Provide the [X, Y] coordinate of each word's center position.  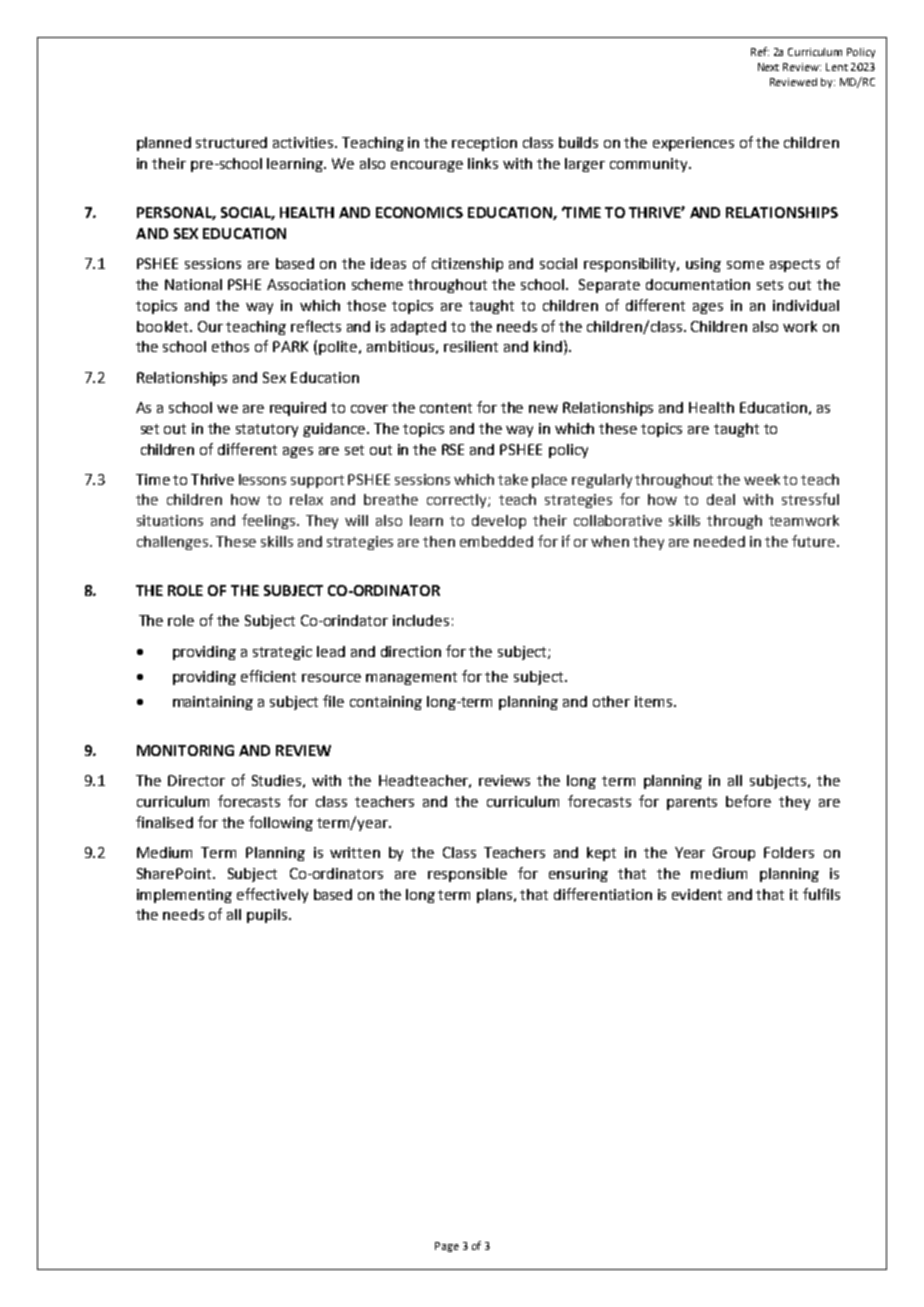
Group [734, 854]
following [281, 823]
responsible [467, 875]
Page [447, 1247]
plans [496, 896]
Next [768, 67]
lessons [262, 479]
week [762, 479]
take [513, 479]
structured [231, 142]
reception [484, 144]
